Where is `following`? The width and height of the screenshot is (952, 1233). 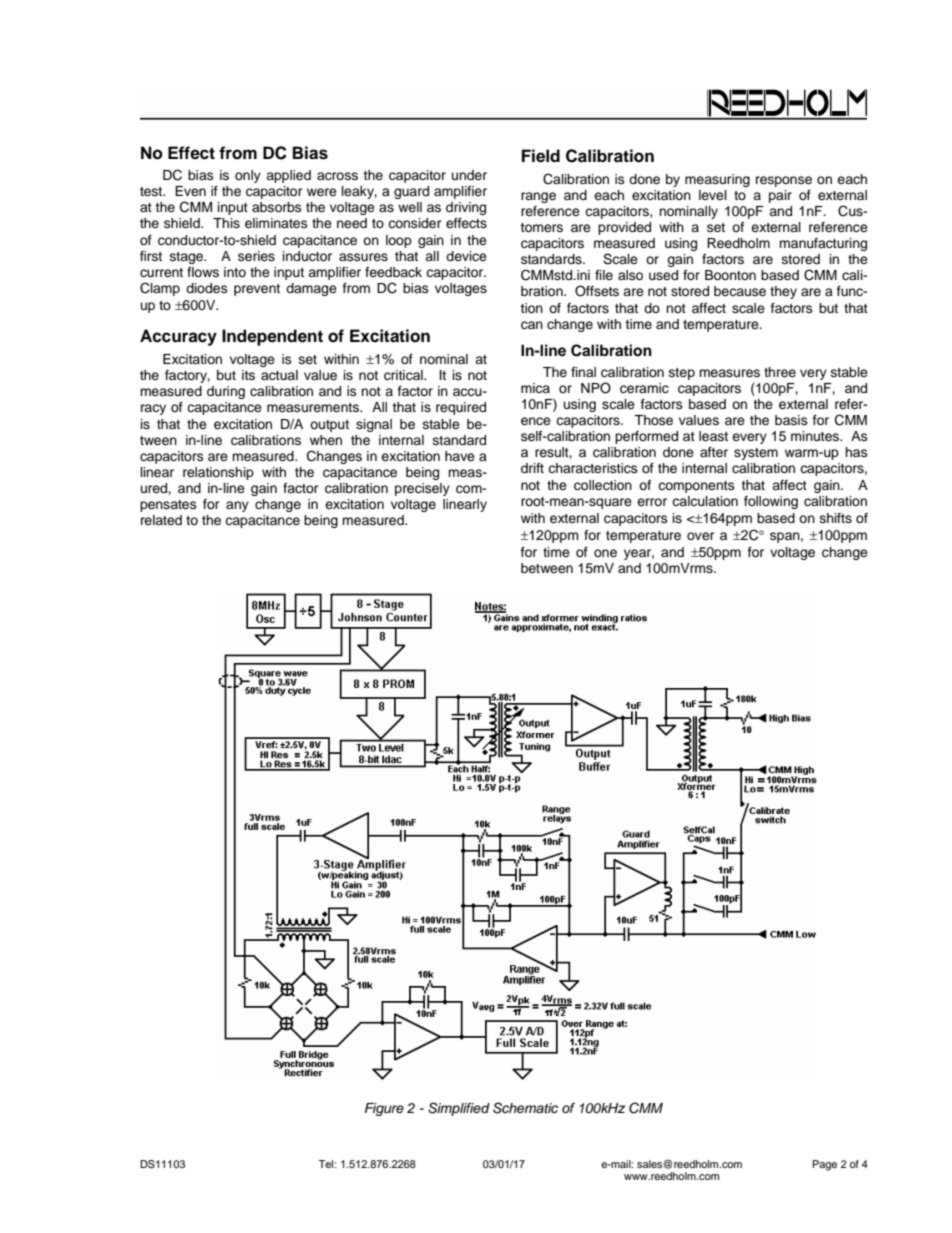
following is located at coordinates (771, 502).
